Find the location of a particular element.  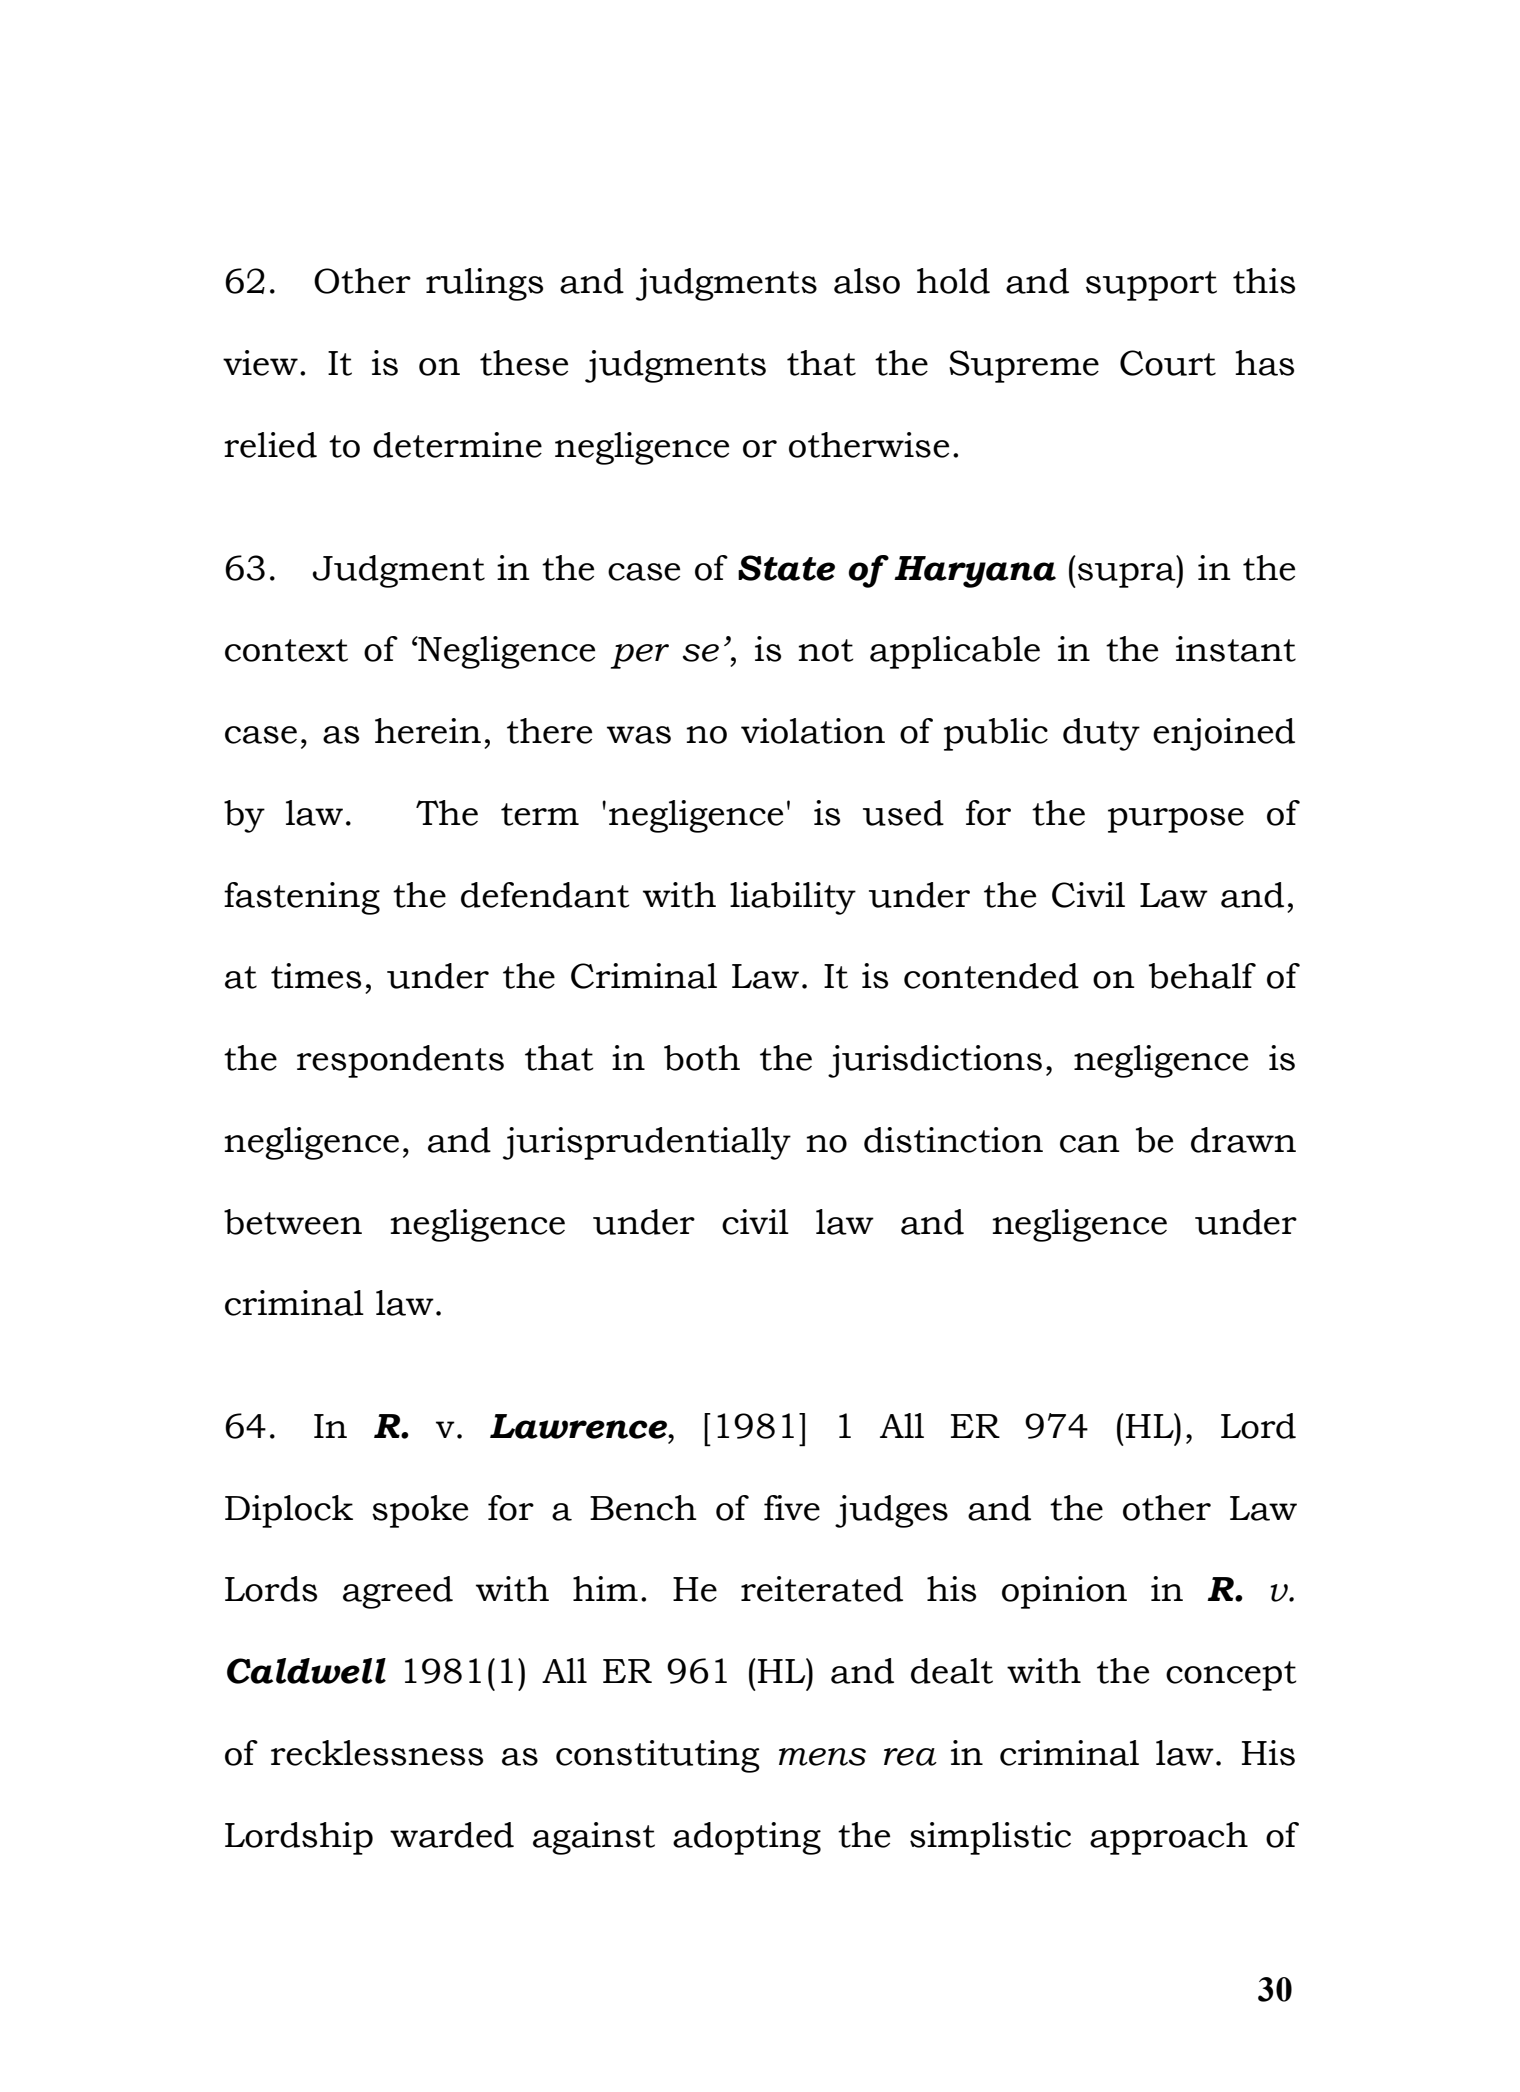

rulings is located at coordinates (484, 284).
